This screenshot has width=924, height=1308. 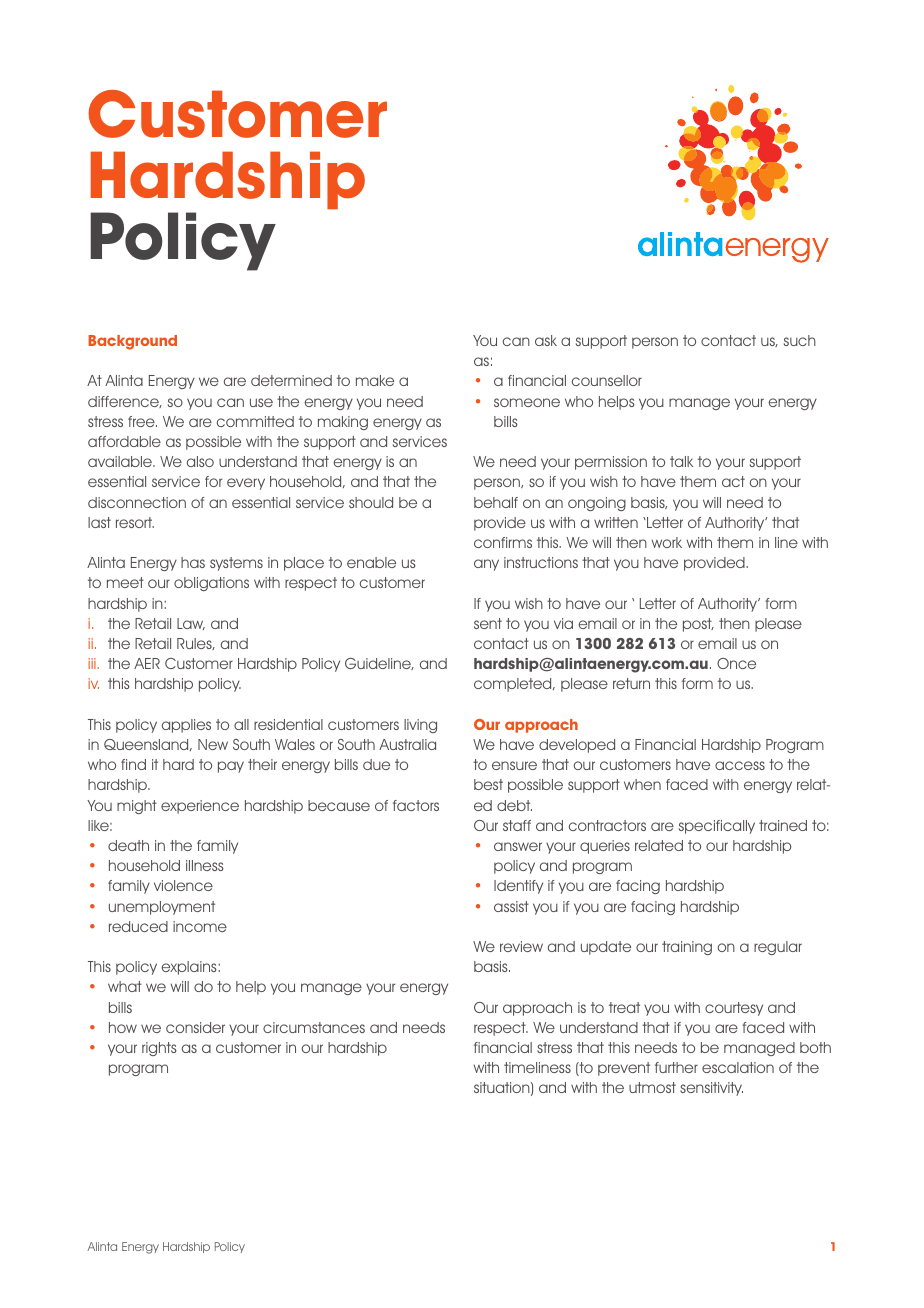 I want to click on make, so click(x=375, y=380).
